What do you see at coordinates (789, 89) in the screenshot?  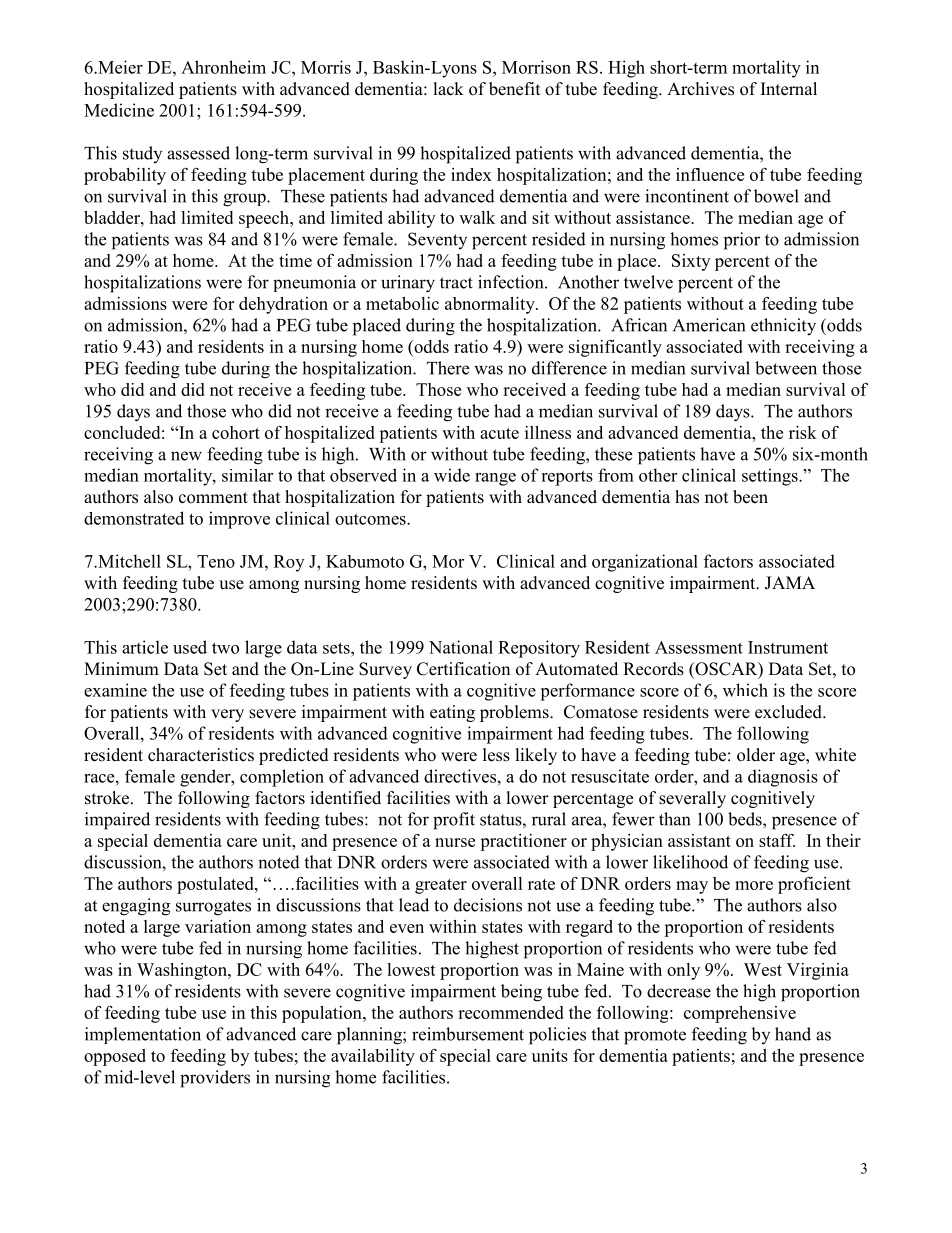 I see `Internal` at bounding box center [789, 89].
